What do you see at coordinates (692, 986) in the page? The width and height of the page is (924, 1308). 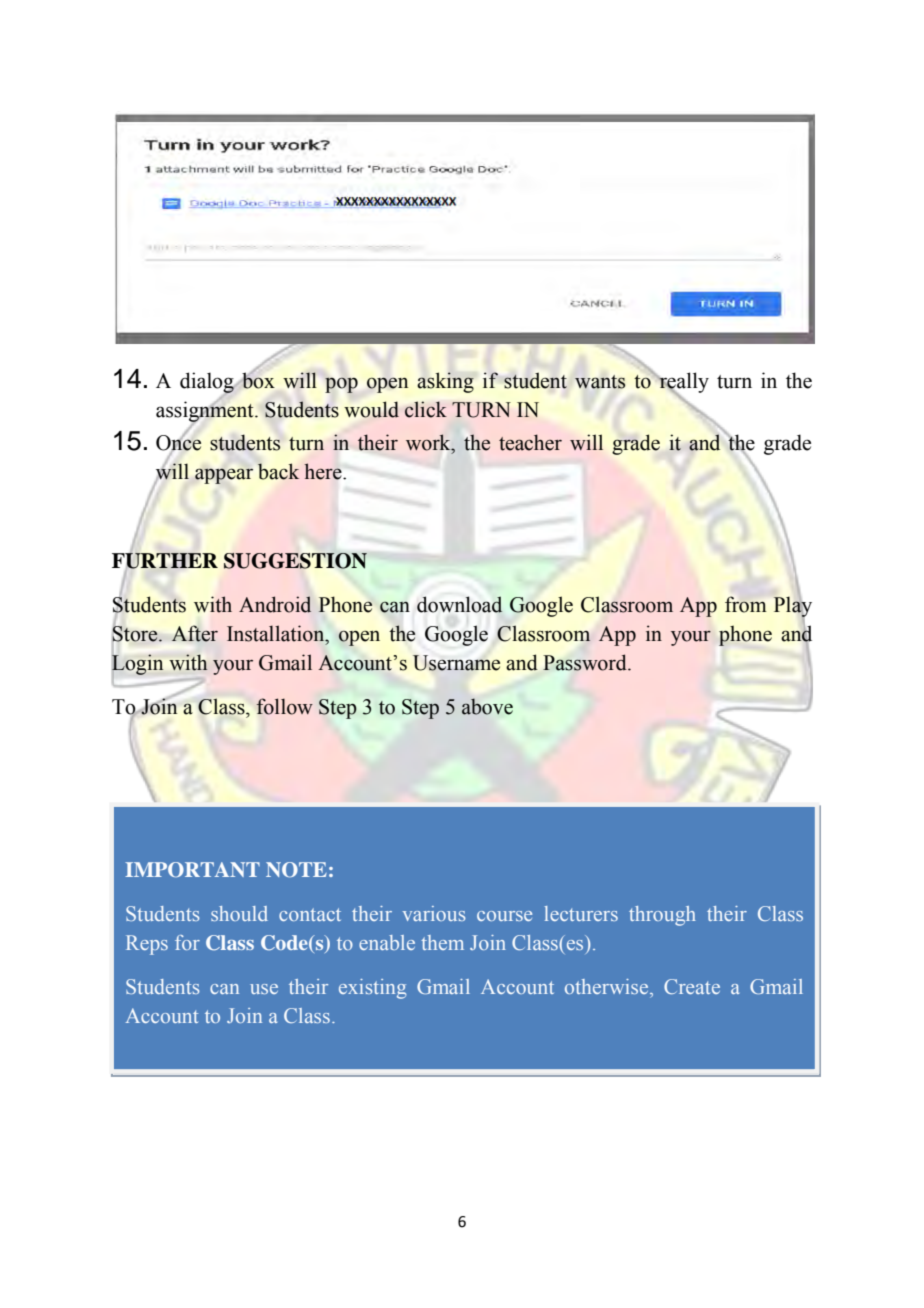 I see `Create` at bounding box center [692, 986].
